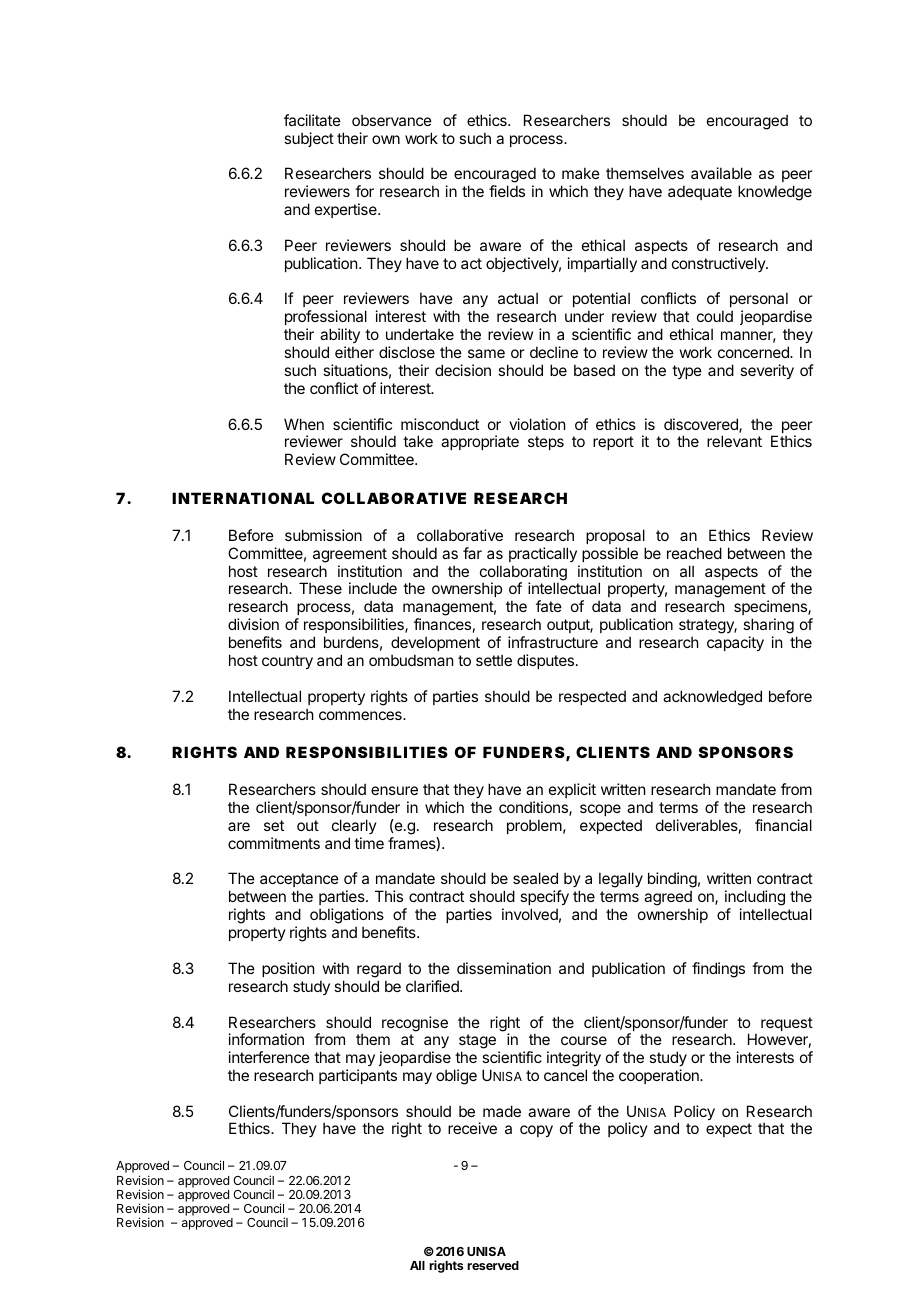 This page has width=924, height=1308. I want to click on cooperation, so click(660, 1076).
